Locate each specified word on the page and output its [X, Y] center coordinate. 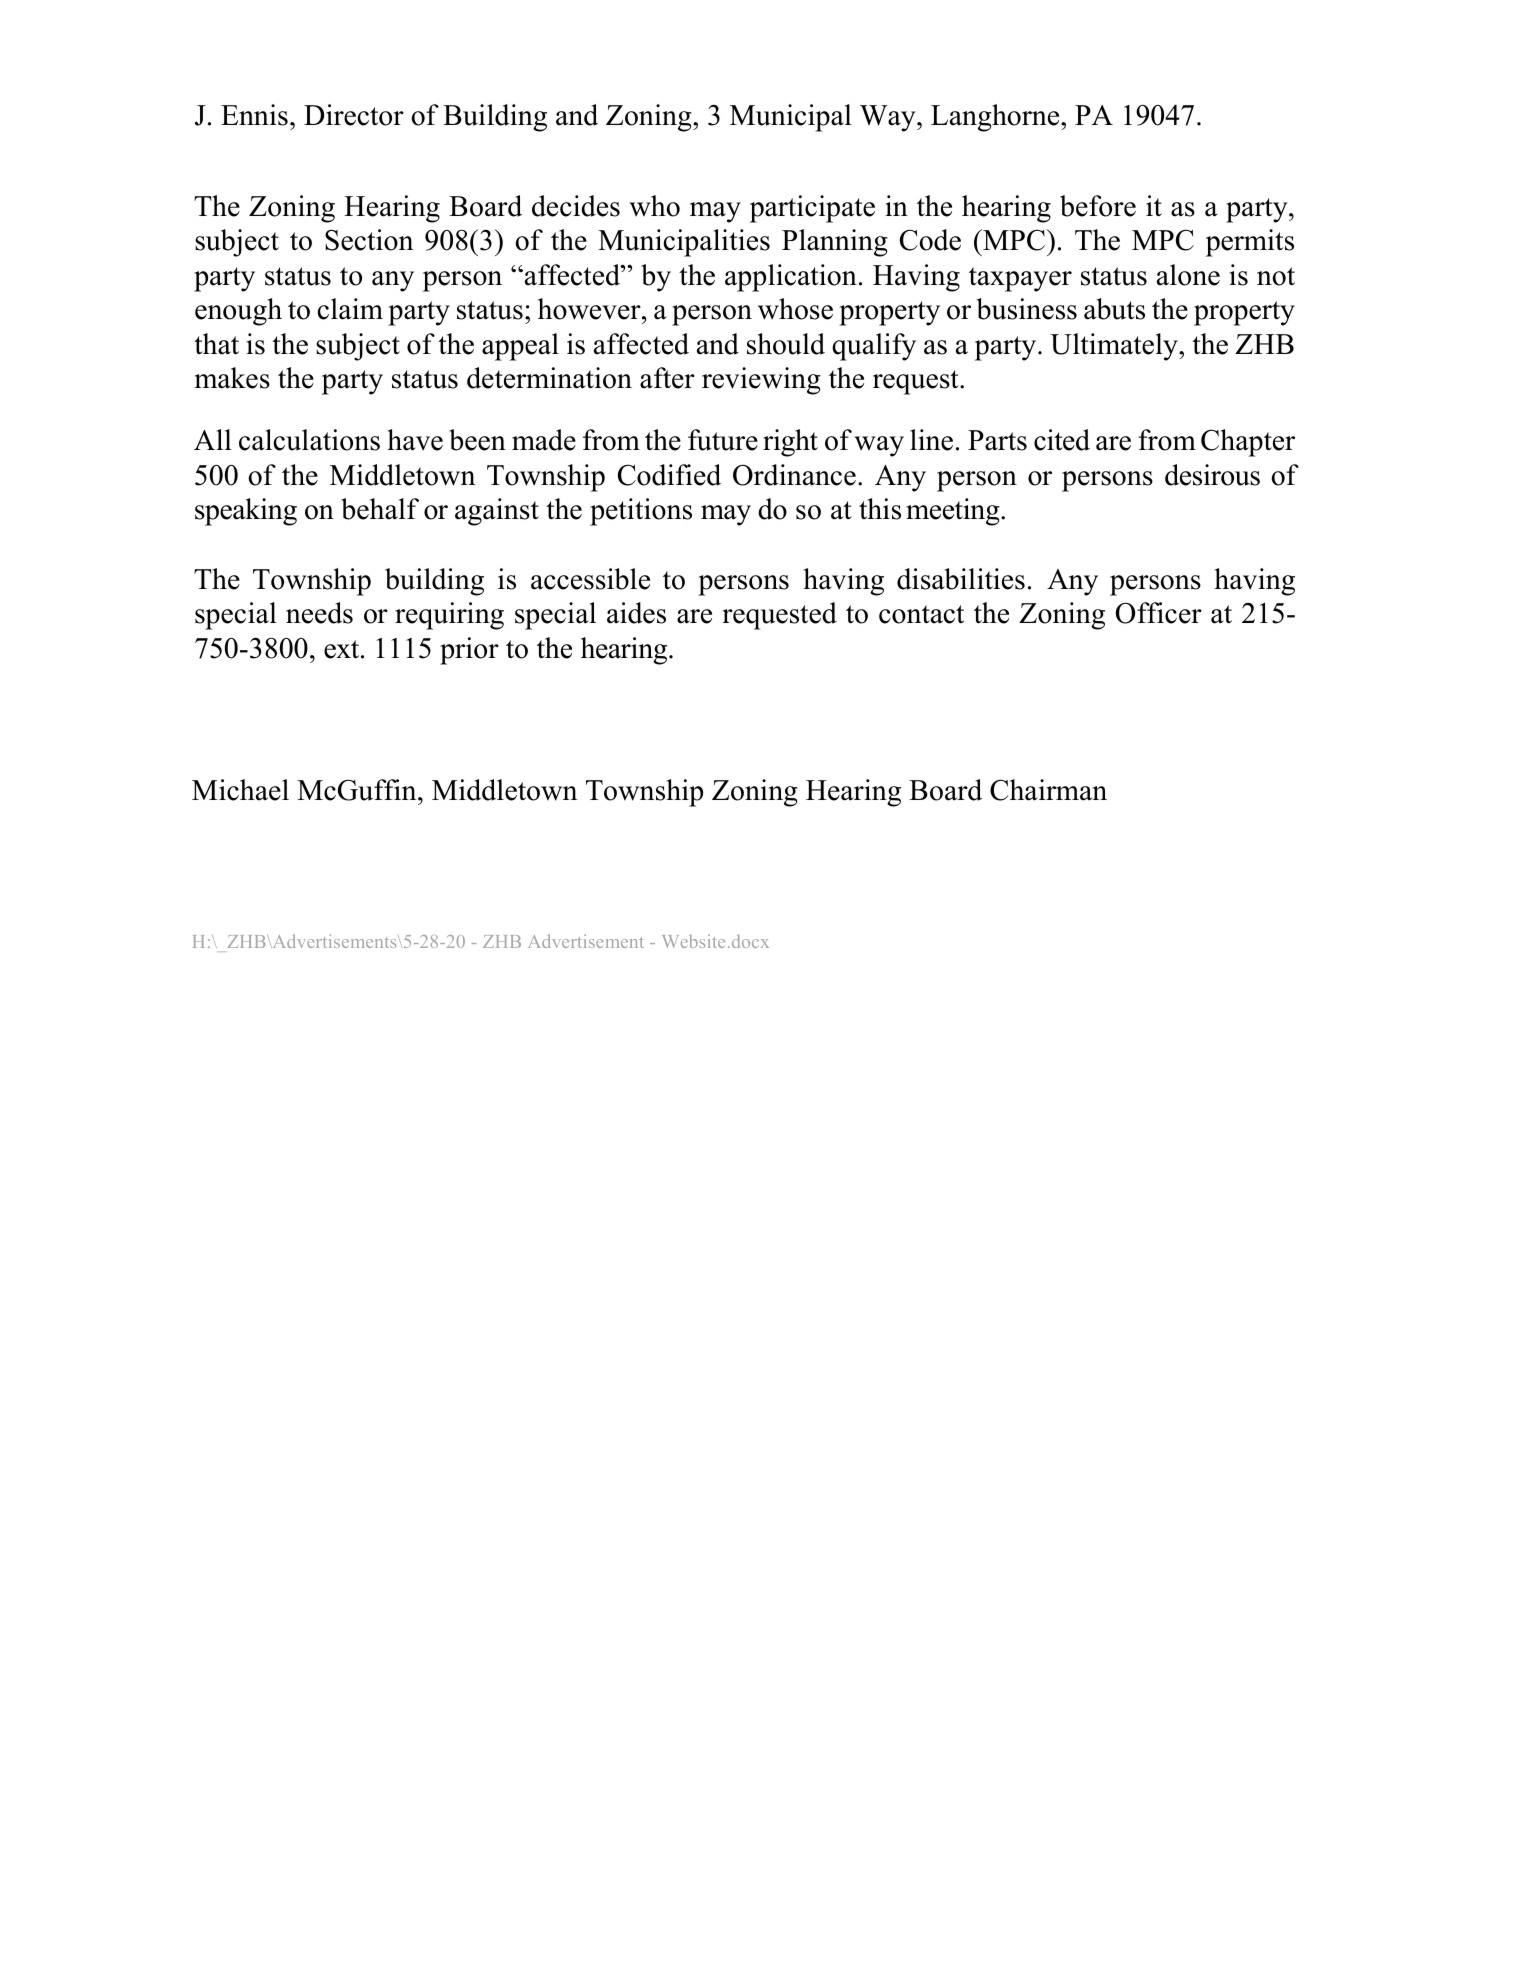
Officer [1159, 613]
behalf [380, 509]
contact [921, 614]
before [1098, 206]
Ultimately [1115, 347]
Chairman [1048, 790]
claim [350, 309]
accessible [590, 579]
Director [354, 115]
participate [812, 209]
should [786, 344]
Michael [240, 790]
